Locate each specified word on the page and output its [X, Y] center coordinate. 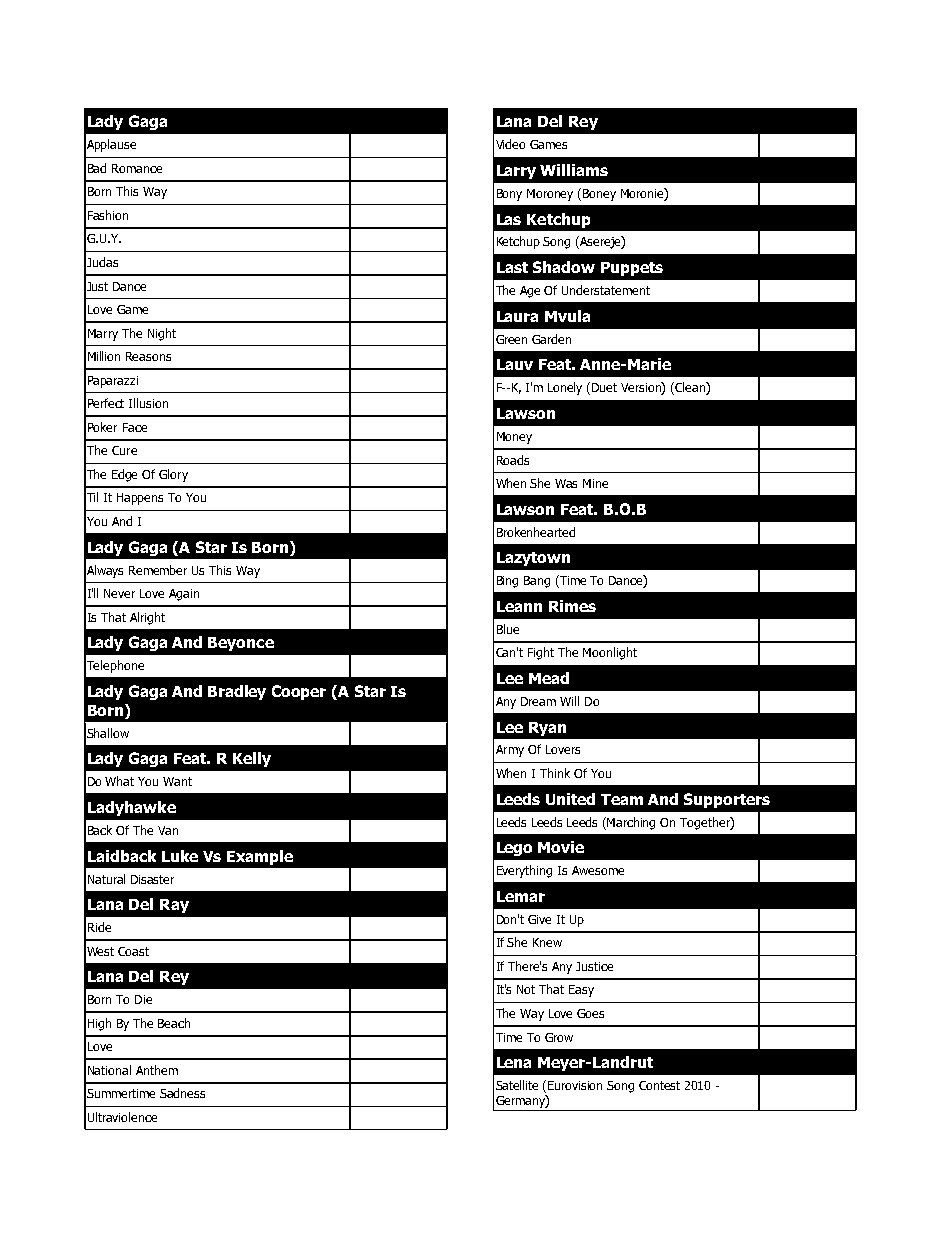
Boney [599, 195]
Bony [509, 195]
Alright [147, 618]
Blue [508, 629]
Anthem [157, 1070]
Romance [137, 168]
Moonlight [610, 653]
